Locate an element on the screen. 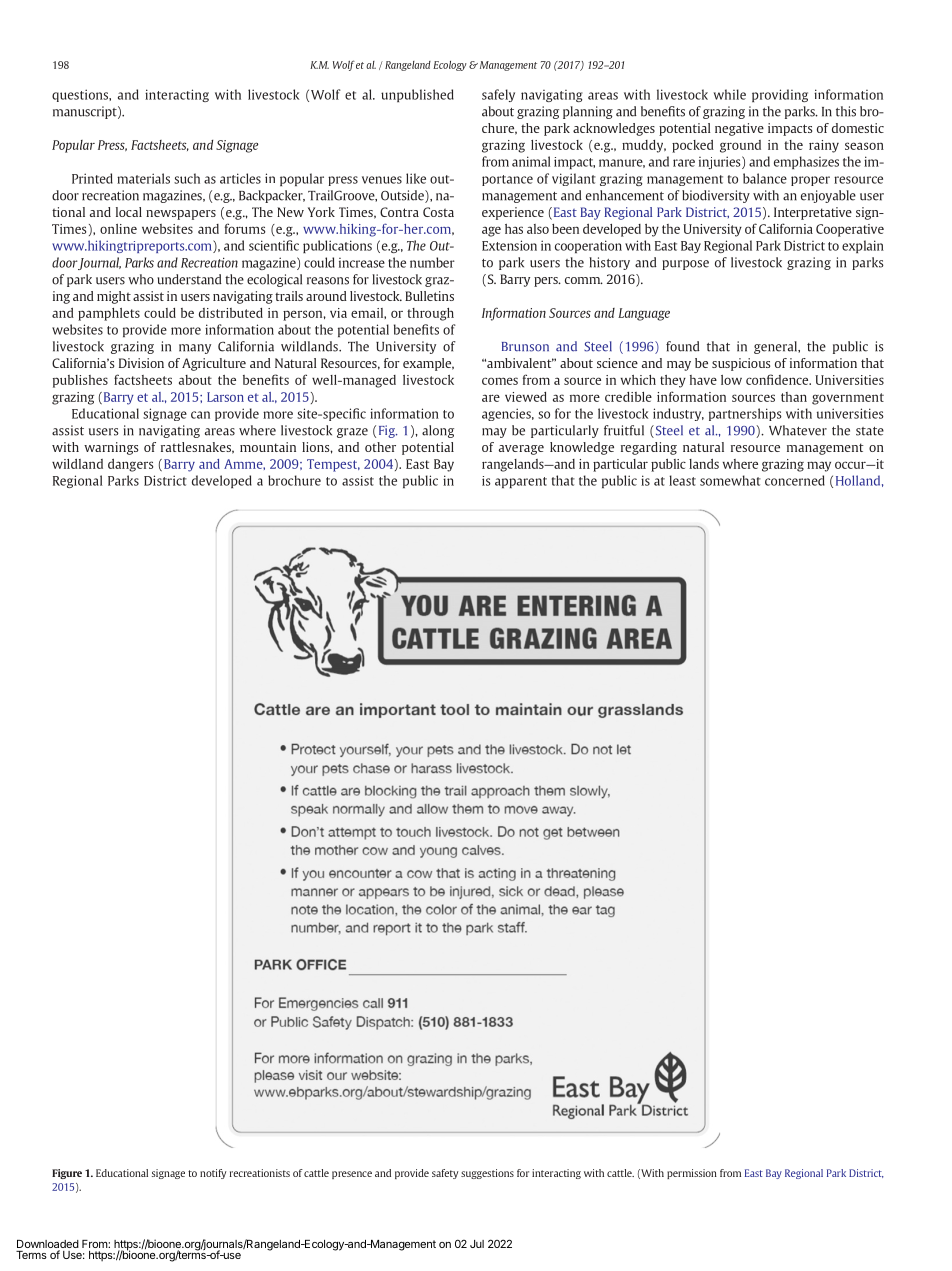 The image size is (952, 1271). materials is located at coordinates (143, 178).
